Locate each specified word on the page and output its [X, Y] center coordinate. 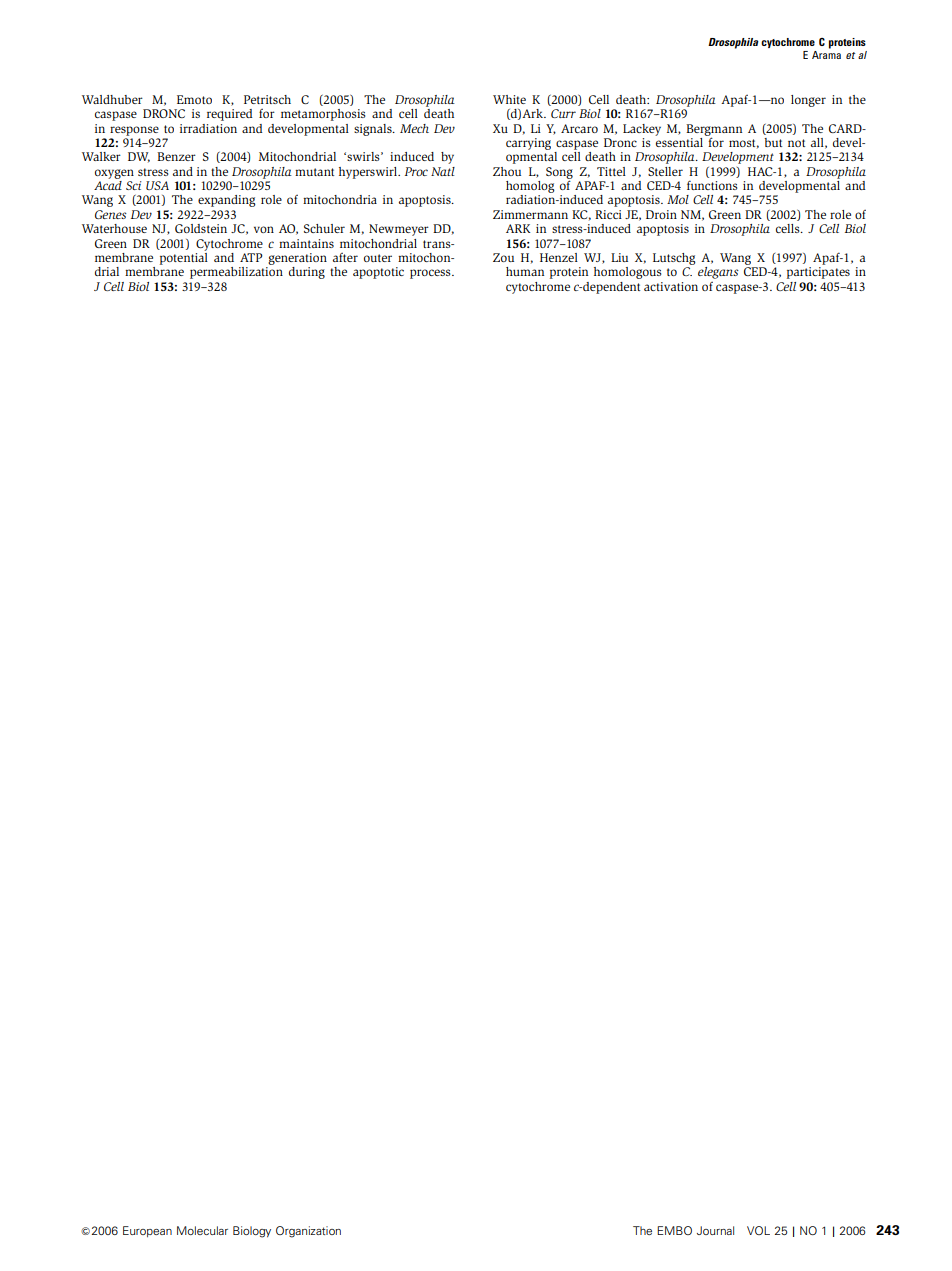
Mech [414, 128]
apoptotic [378, 273]
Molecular [202, 1230]
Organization [308, 1232]
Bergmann [714, 131]
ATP [251, 257]
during [307, 273]
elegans [718, 273]
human [525, 271]
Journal [715, 1230]
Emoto [194, 99]
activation [671, 286]
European [147, 1231]
